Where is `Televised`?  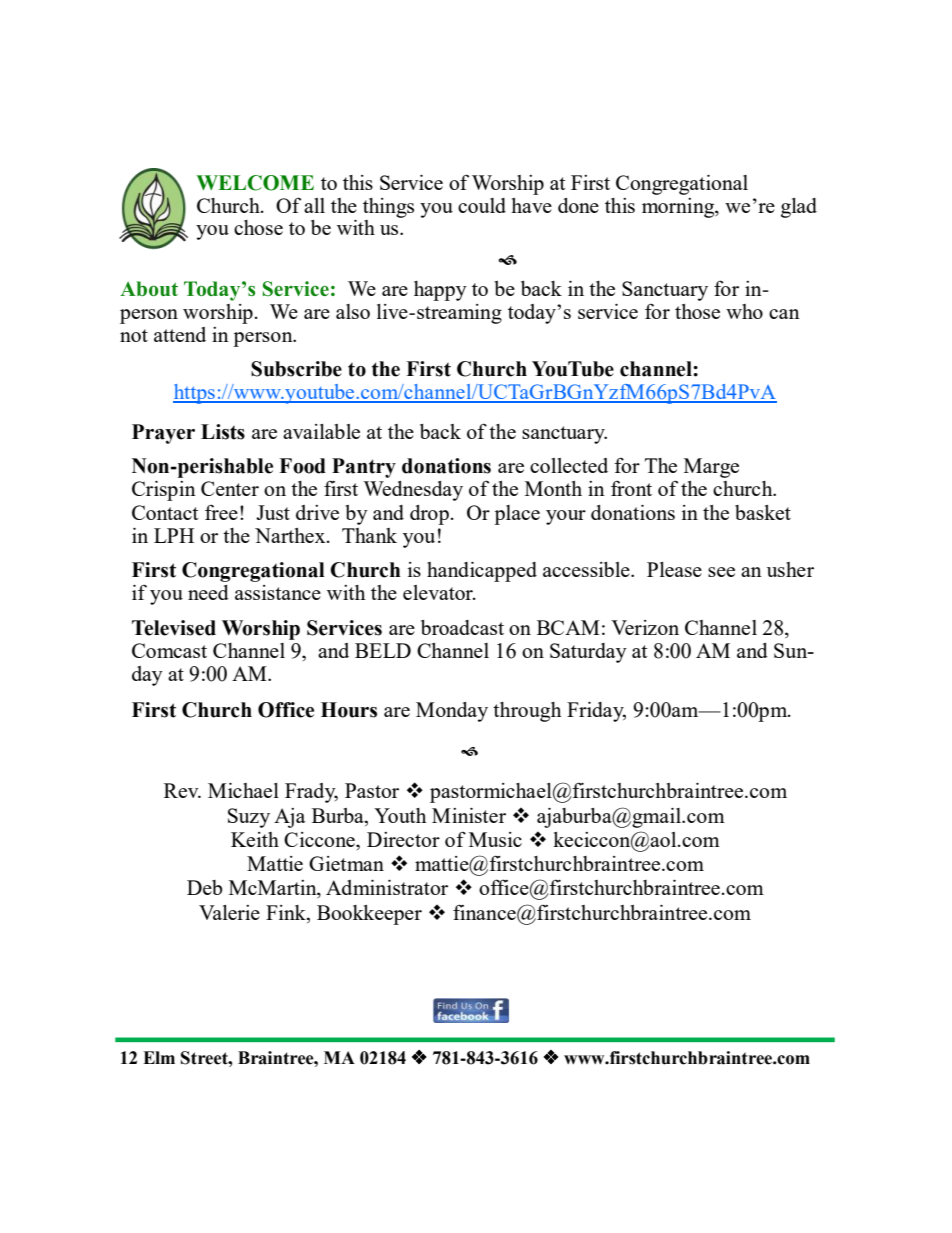
Televised is located at coordinates (174, 628).
